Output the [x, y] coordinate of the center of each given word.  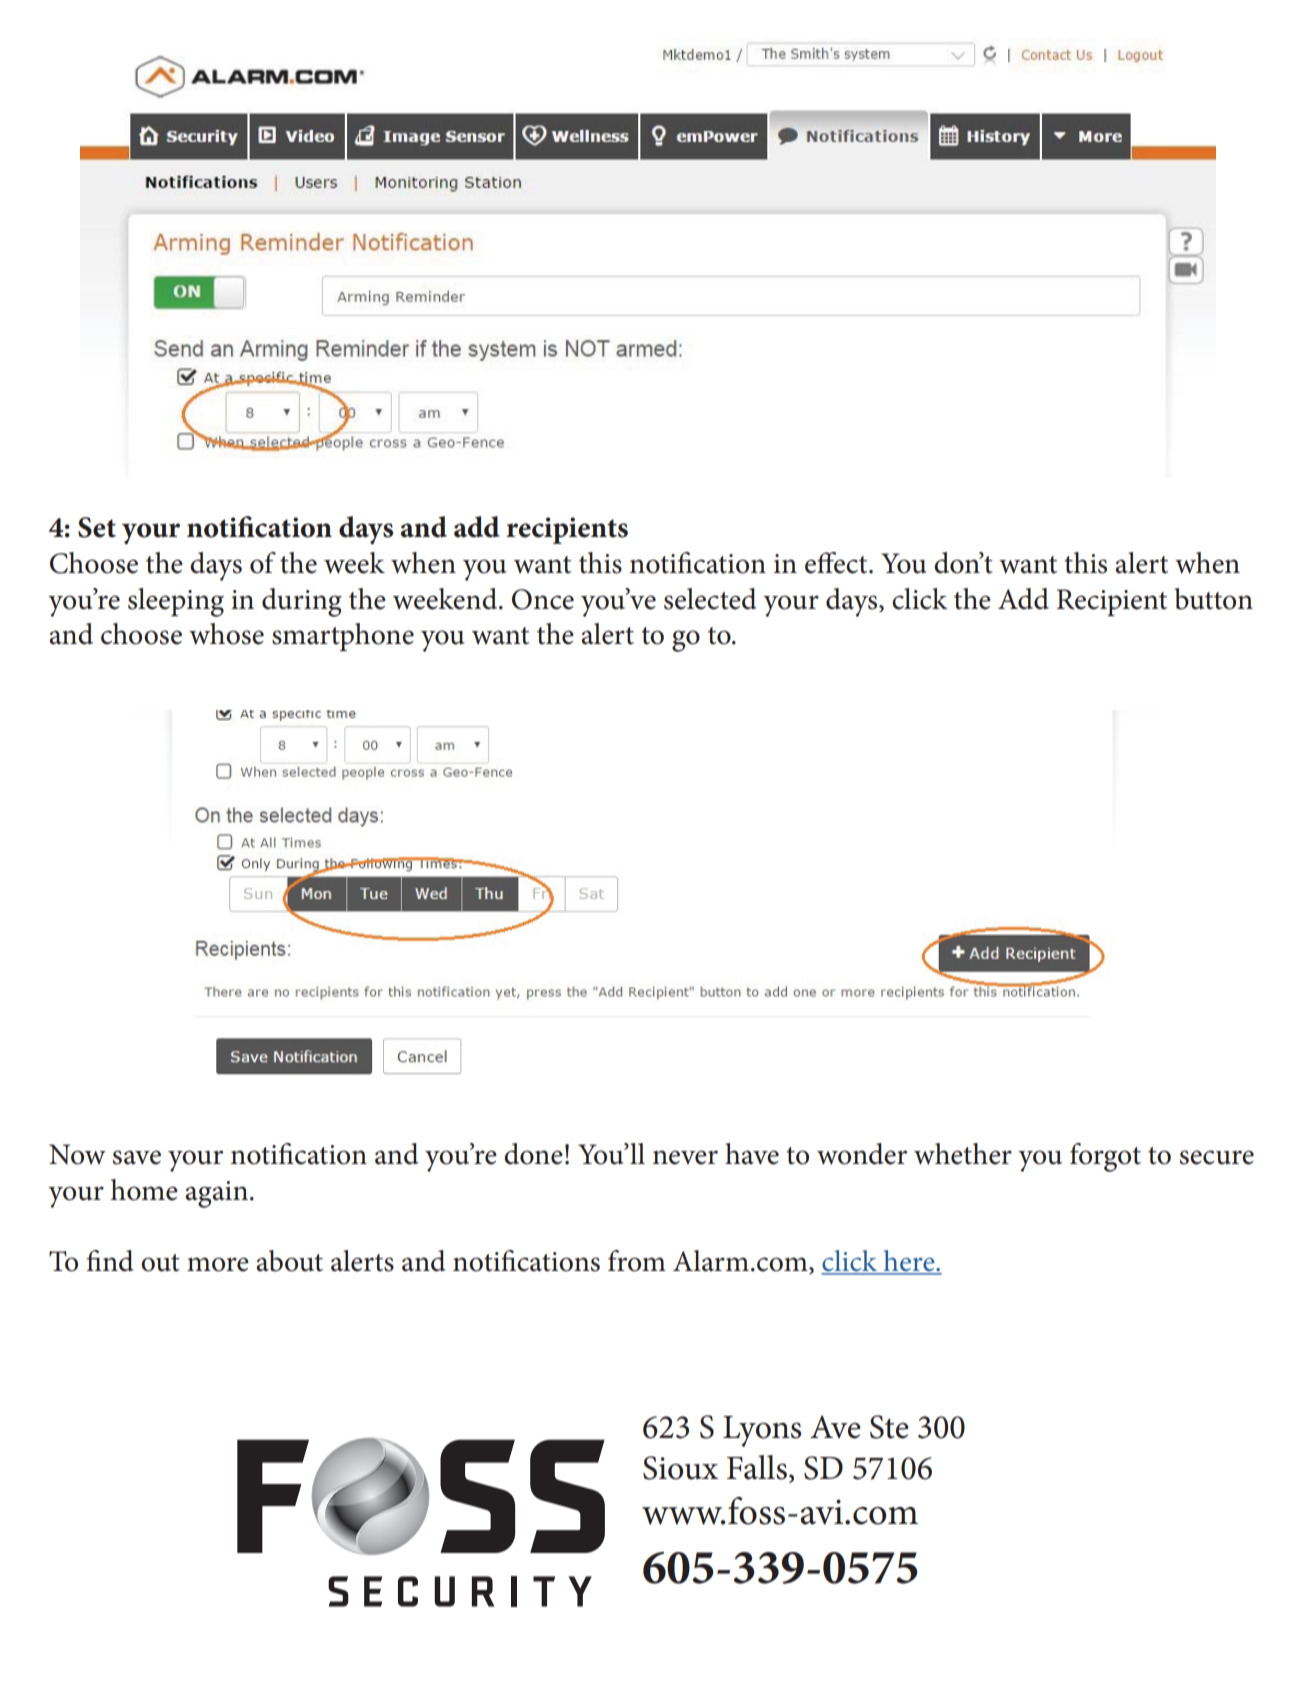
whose [226, 634]
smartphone [343, 637]
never [685, 1157]
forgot [1105, 1157]
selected [710, 599]
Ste [889, 1427]
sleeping [176, 602]
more [218, 1264]
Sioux [680, 1468]
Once [543, 599]
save [137, 1157]
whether [963, 1154]
